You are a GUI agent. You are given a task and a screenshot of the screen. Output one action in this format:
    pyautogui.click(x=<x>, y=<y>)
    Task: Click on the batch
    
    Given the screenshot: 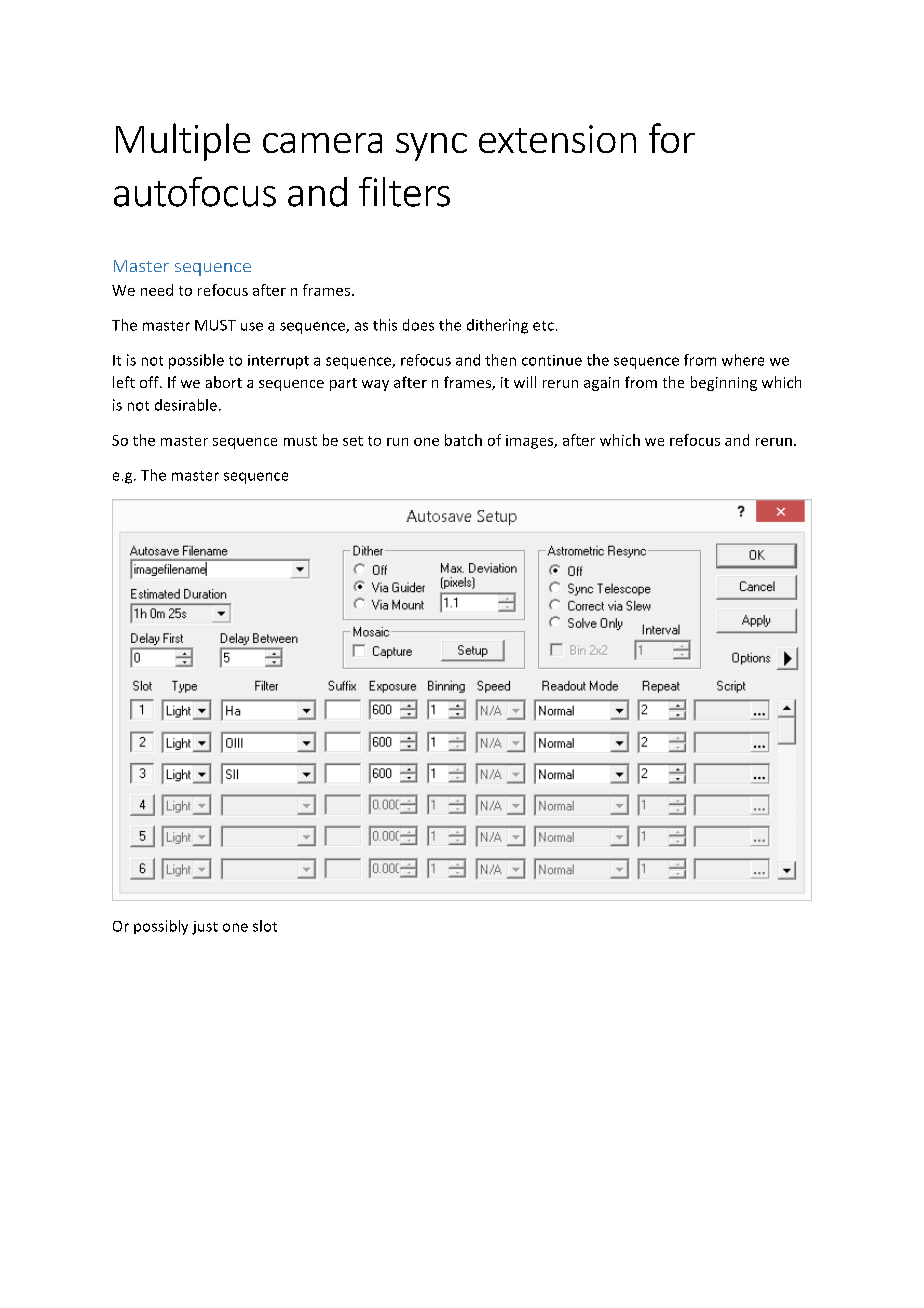 What is the action you would take?
    pyautogui.click(x=463, y=440)
